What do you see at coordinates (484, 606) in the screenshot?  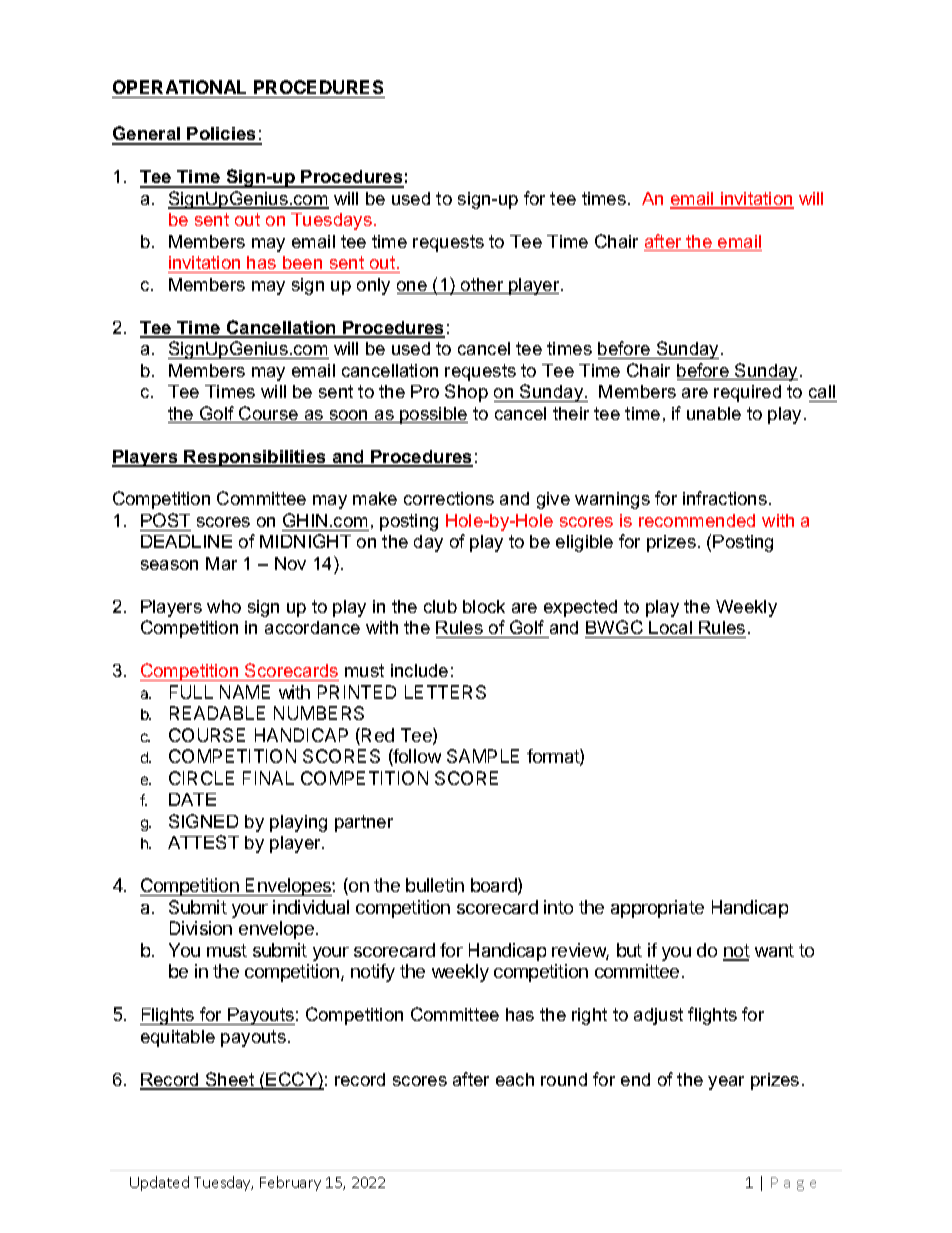 I see `block` at bounding box center [484, 606].
